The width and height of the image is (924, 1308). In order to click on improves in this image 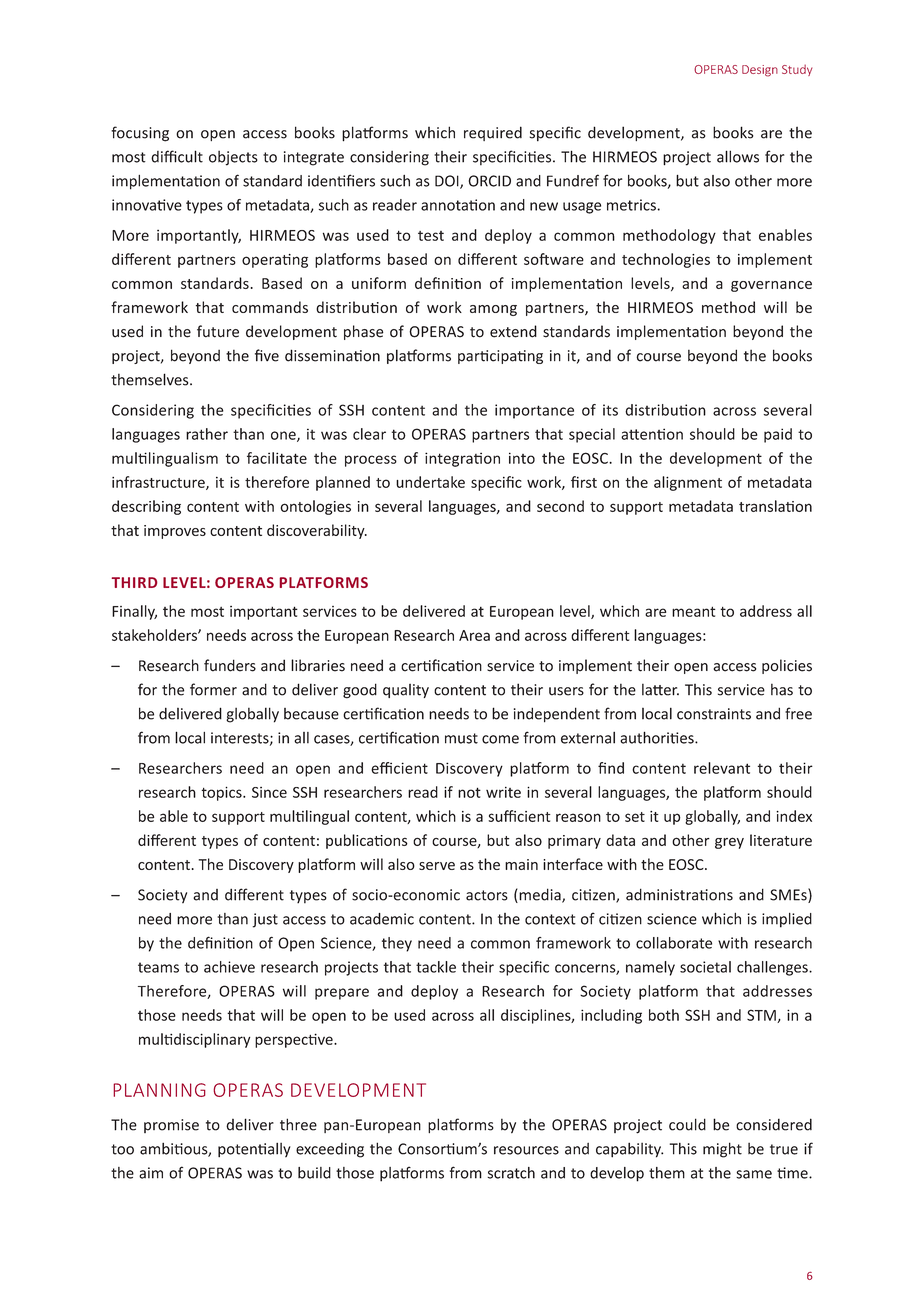, I will do `click(175, 532)`.
